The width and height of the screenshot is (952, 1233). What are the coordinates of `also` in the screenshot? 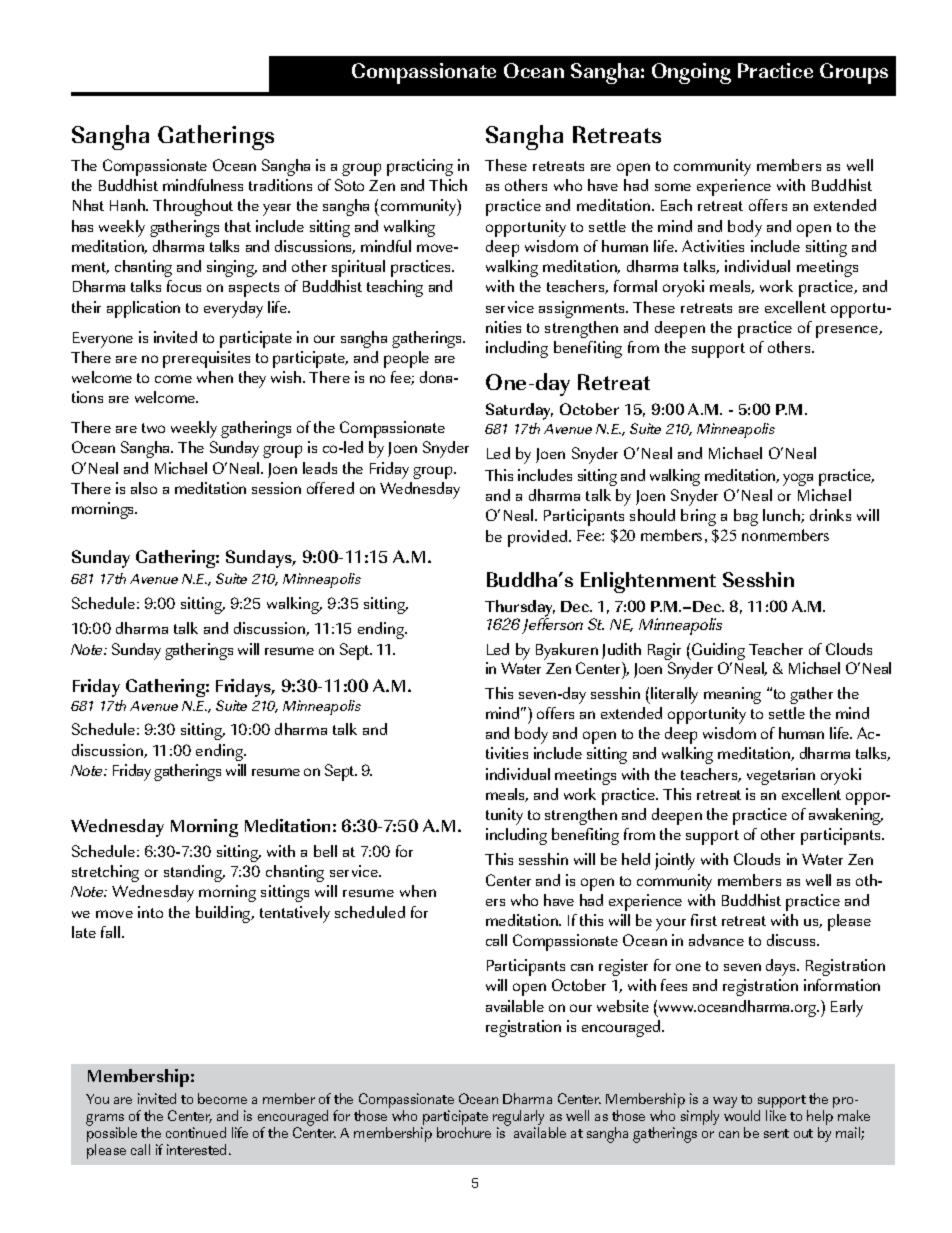 It's located at (144, 488).
